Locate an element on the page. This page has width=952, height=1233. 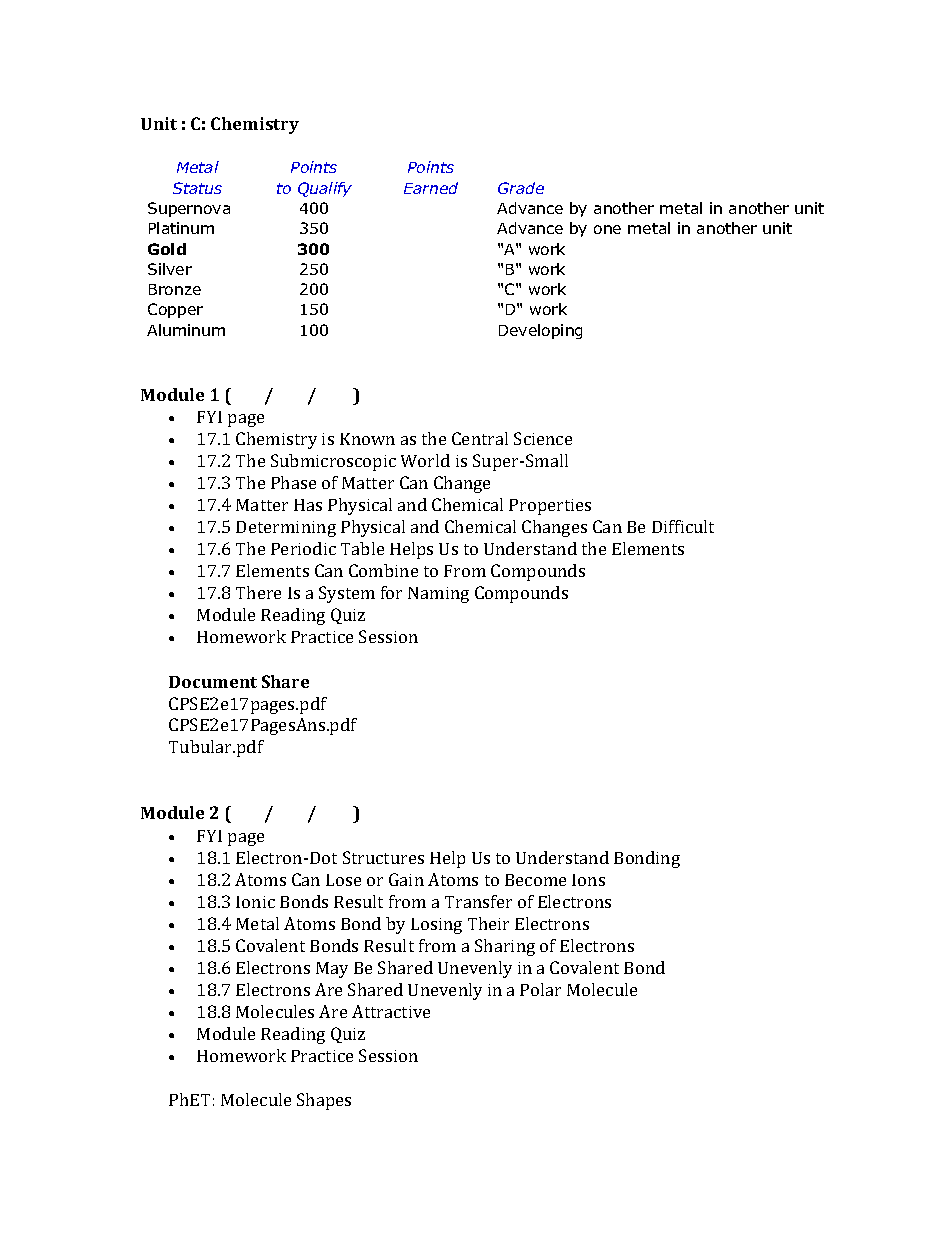
Gain is located at coordinates (406, 879).
